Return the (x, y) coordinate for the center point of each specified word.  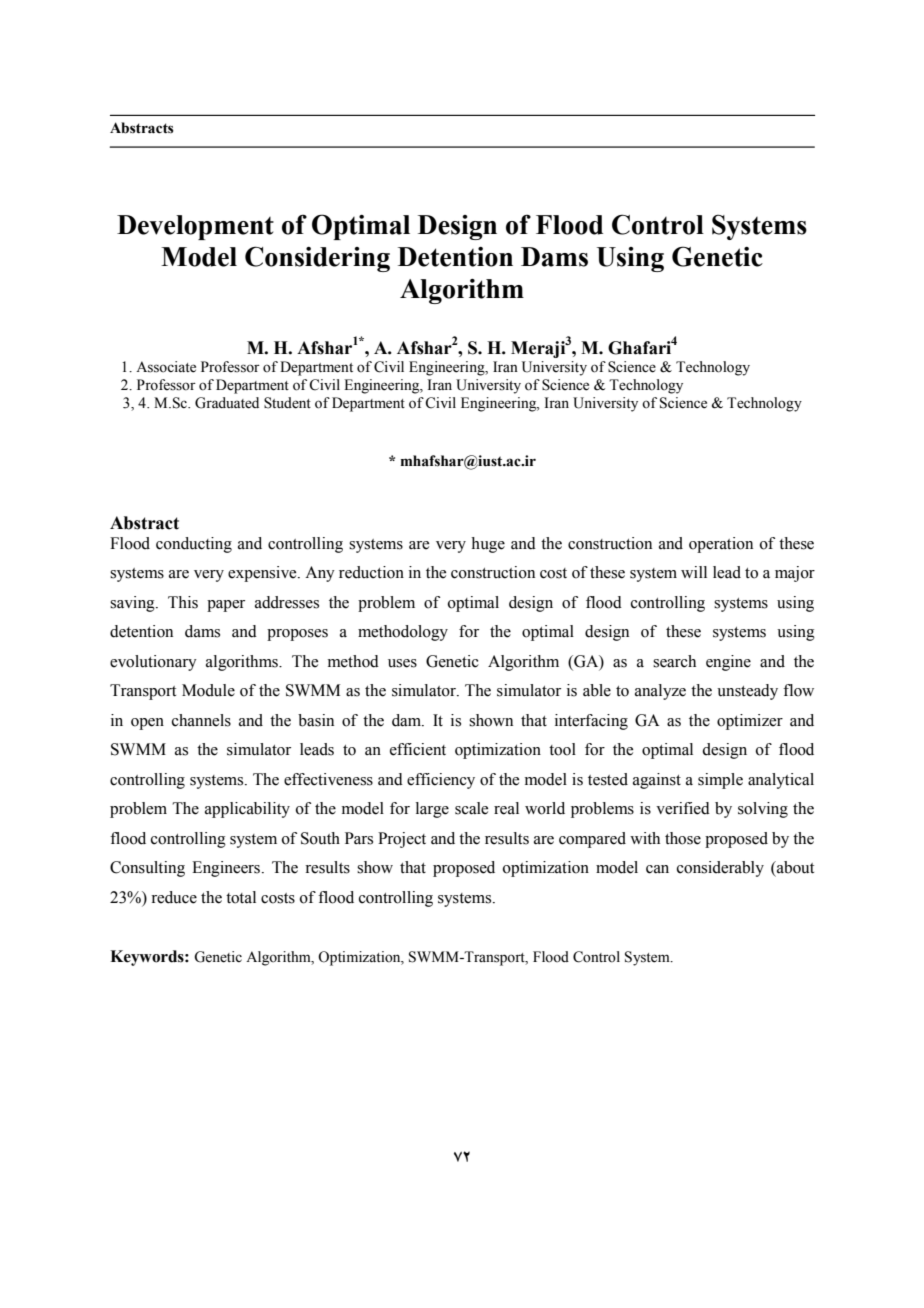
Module (208, 690)
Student (287, 403)
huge (488, 545)
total (241, 897)
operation (721, 545)
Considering (317, 259)
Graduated (227, 403)
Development (195, 227)
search (674, 661)
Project (402, 840)
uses (402, 663)
